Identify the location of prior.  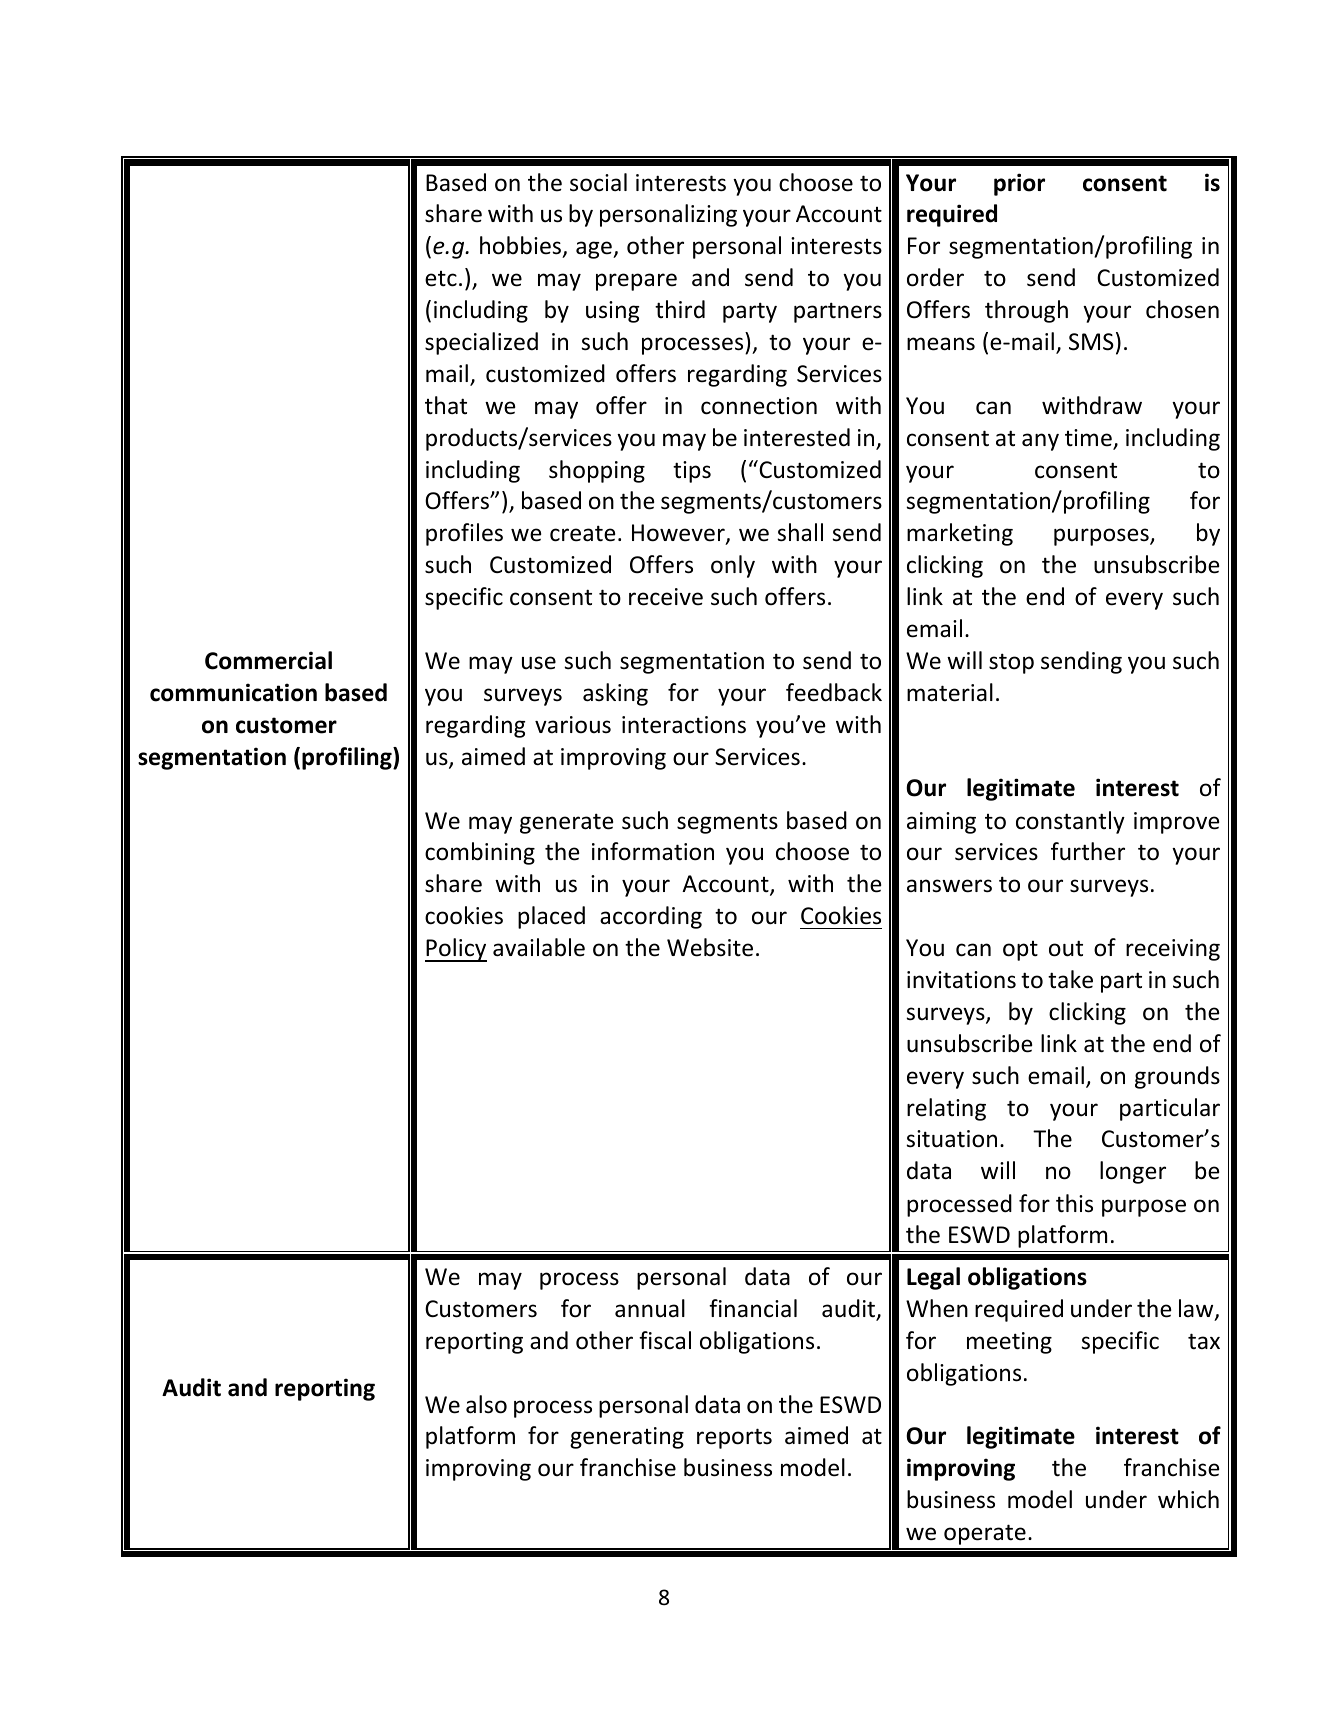
(1019, 184).
